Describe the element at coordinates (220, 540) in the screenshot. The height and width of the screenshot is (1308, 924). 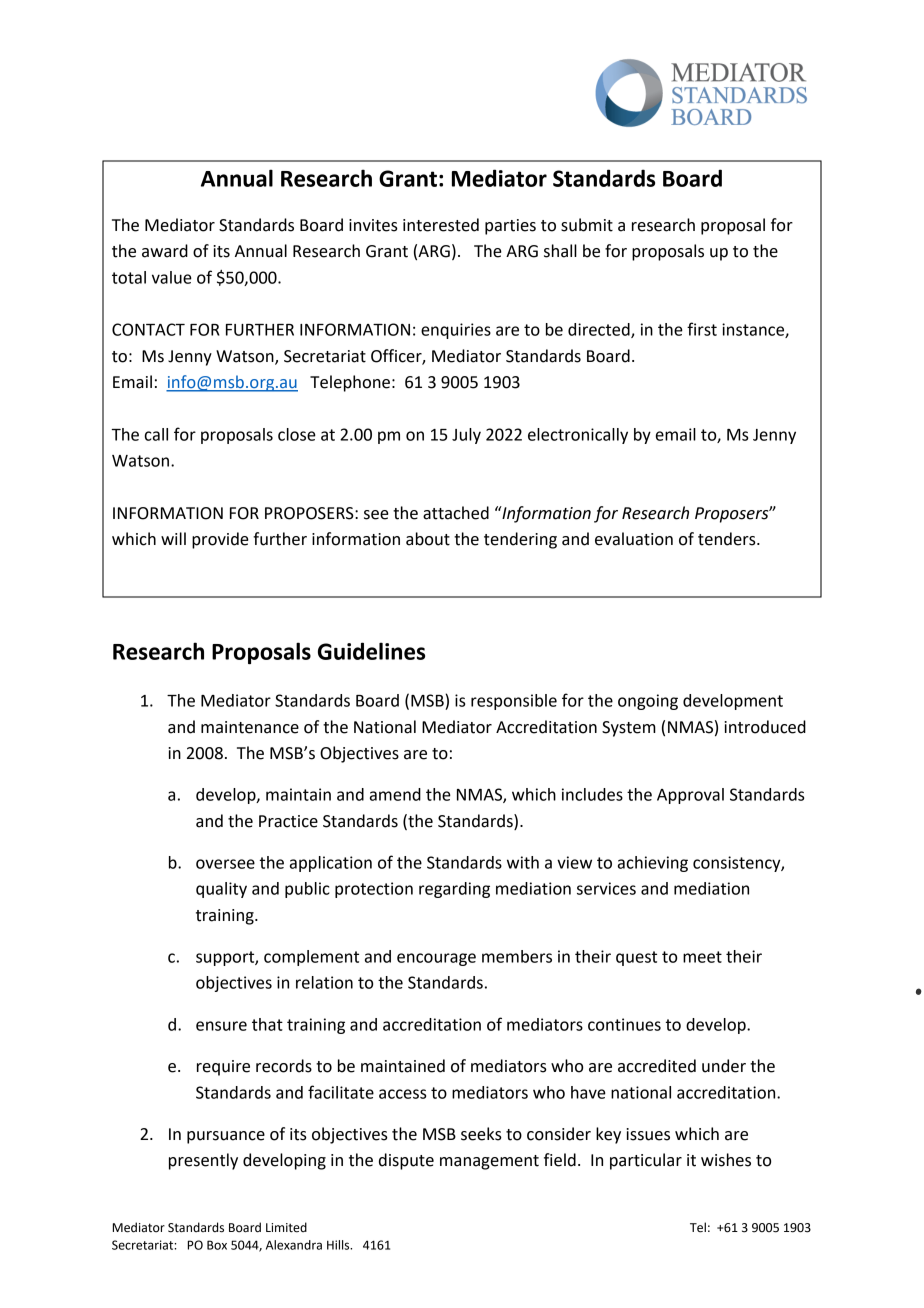
I see `provide` at that location.
